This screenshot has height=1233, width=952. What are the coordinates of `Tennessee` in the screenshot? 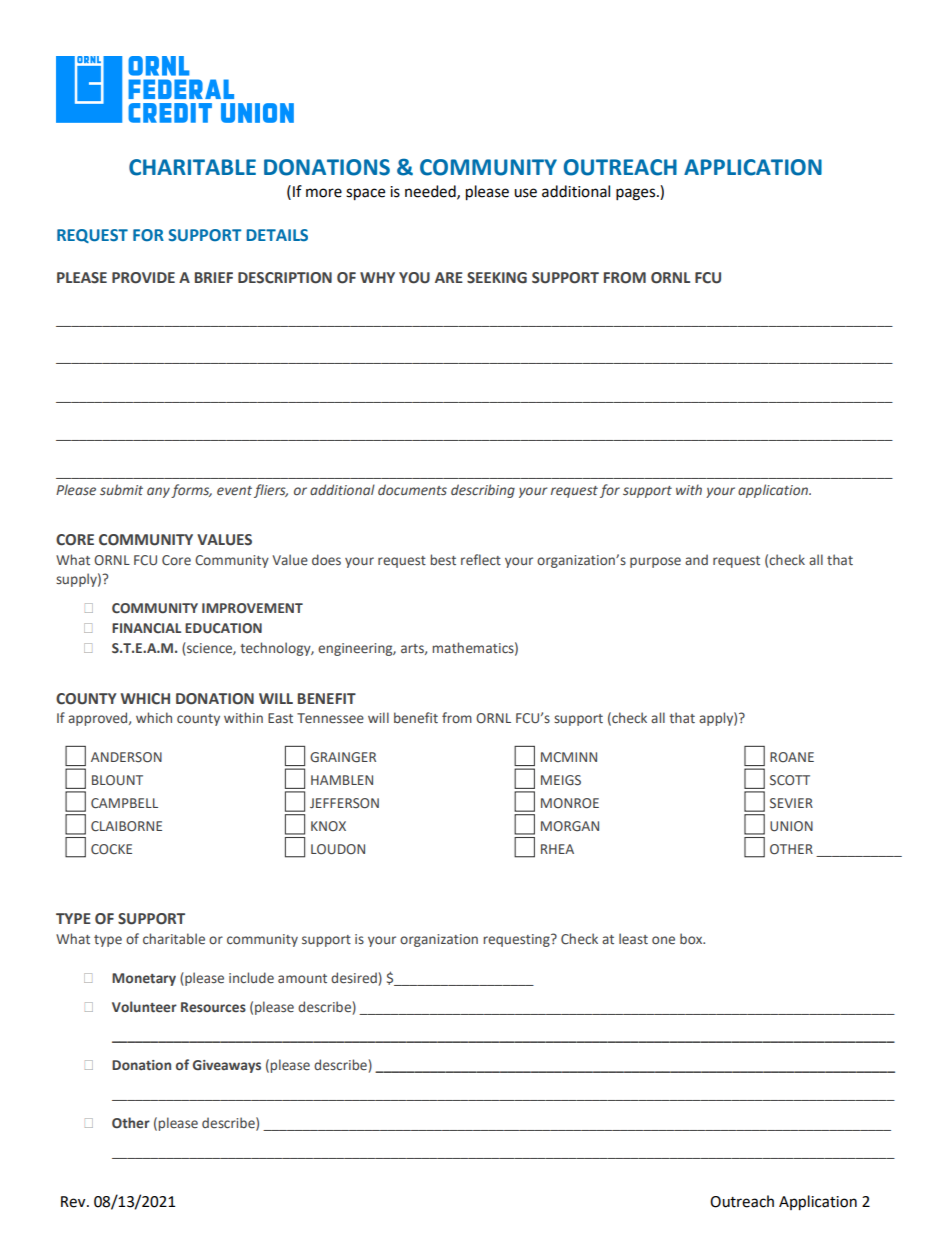 It's located at (330, 718).
